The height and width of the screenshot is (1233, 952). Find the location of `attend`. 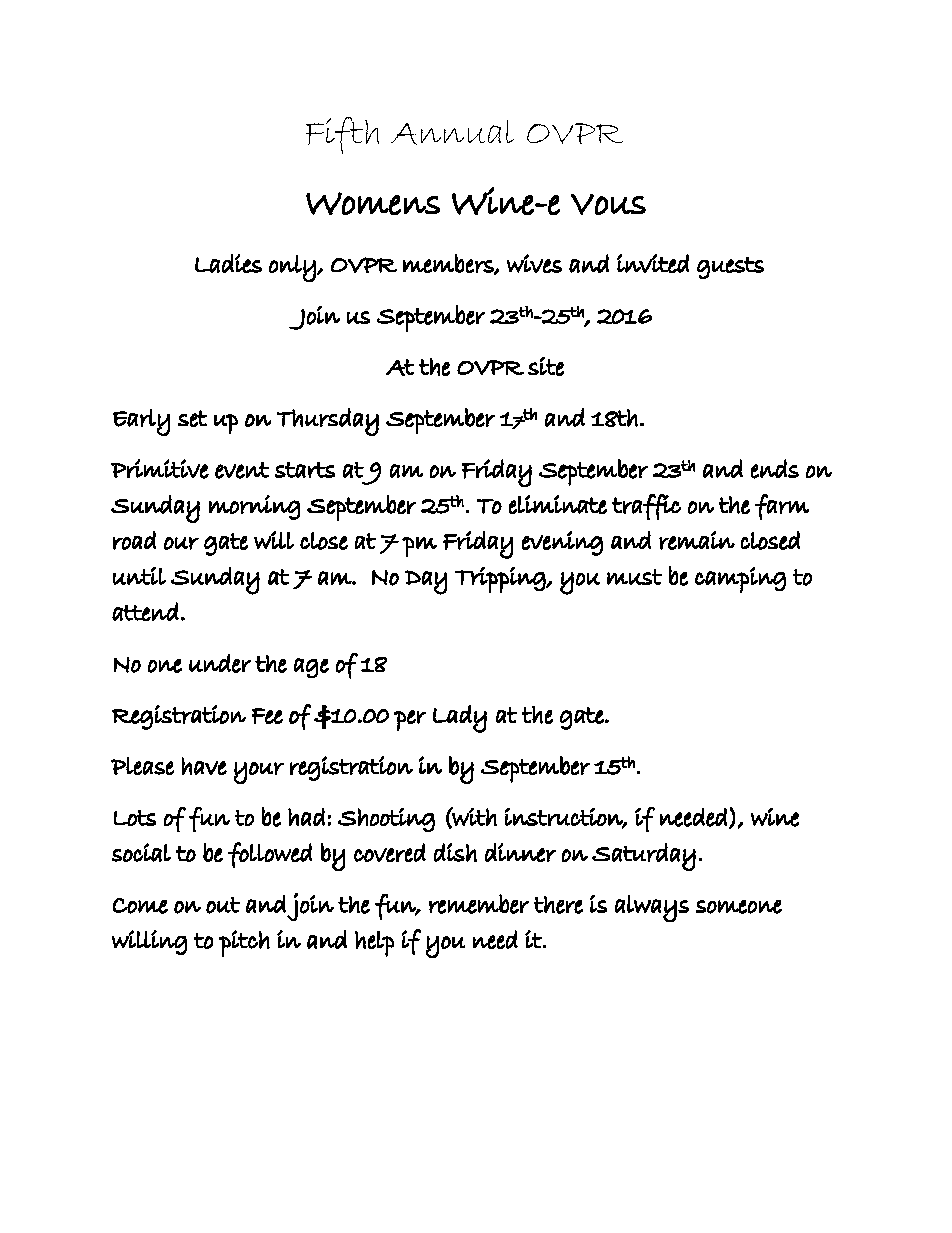

attend is located at coordinates (145, 611).
